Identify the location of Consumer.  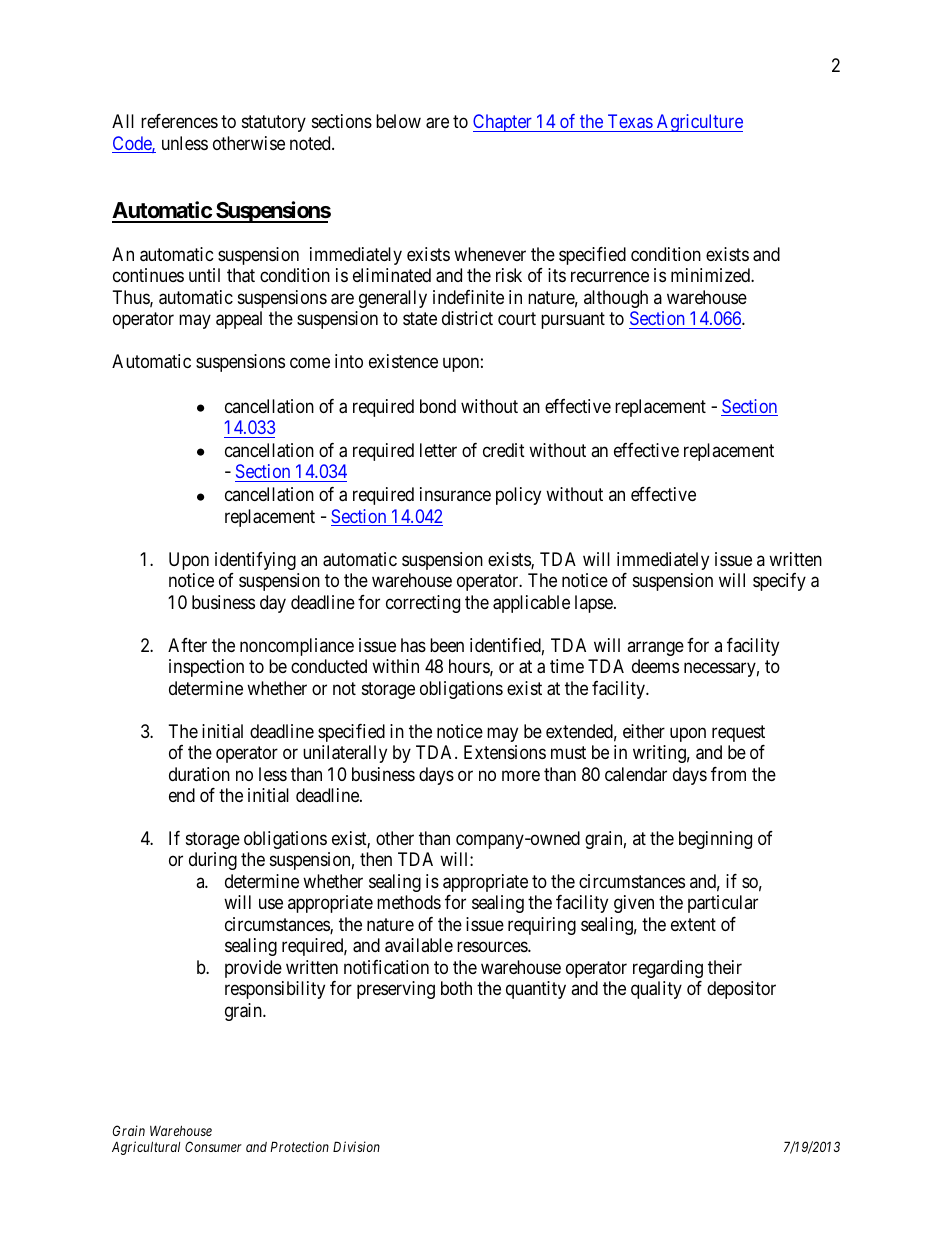
(213, 1146).
